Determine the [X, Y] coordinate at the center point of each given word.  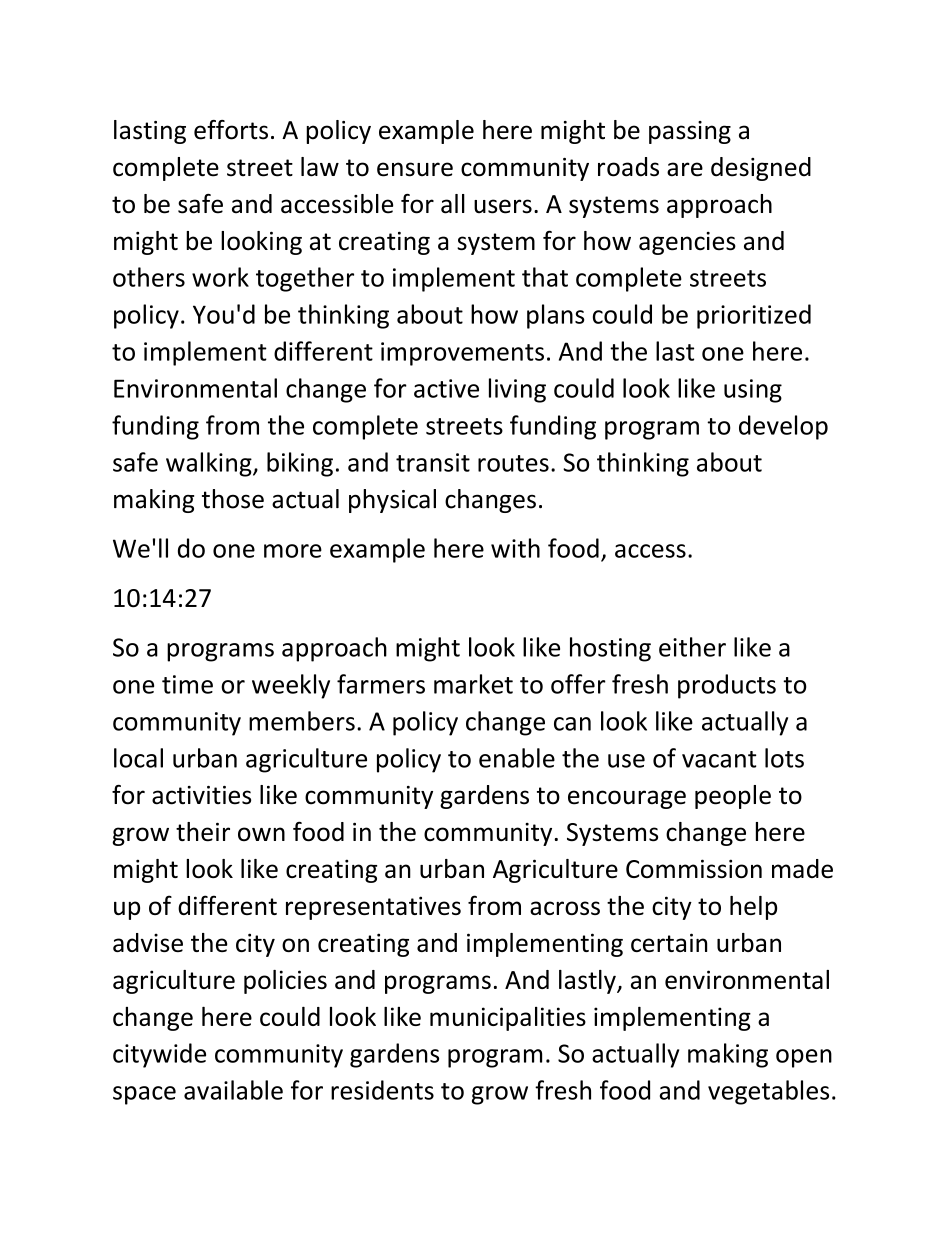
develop [783, 427]
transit [433, 462]
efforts [231, 130]
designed [761, 169]
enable [517, 758]
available [233, 1090]
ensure [415, 169]
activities [201, 795]
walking [210, 464]
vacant [719, 759]
